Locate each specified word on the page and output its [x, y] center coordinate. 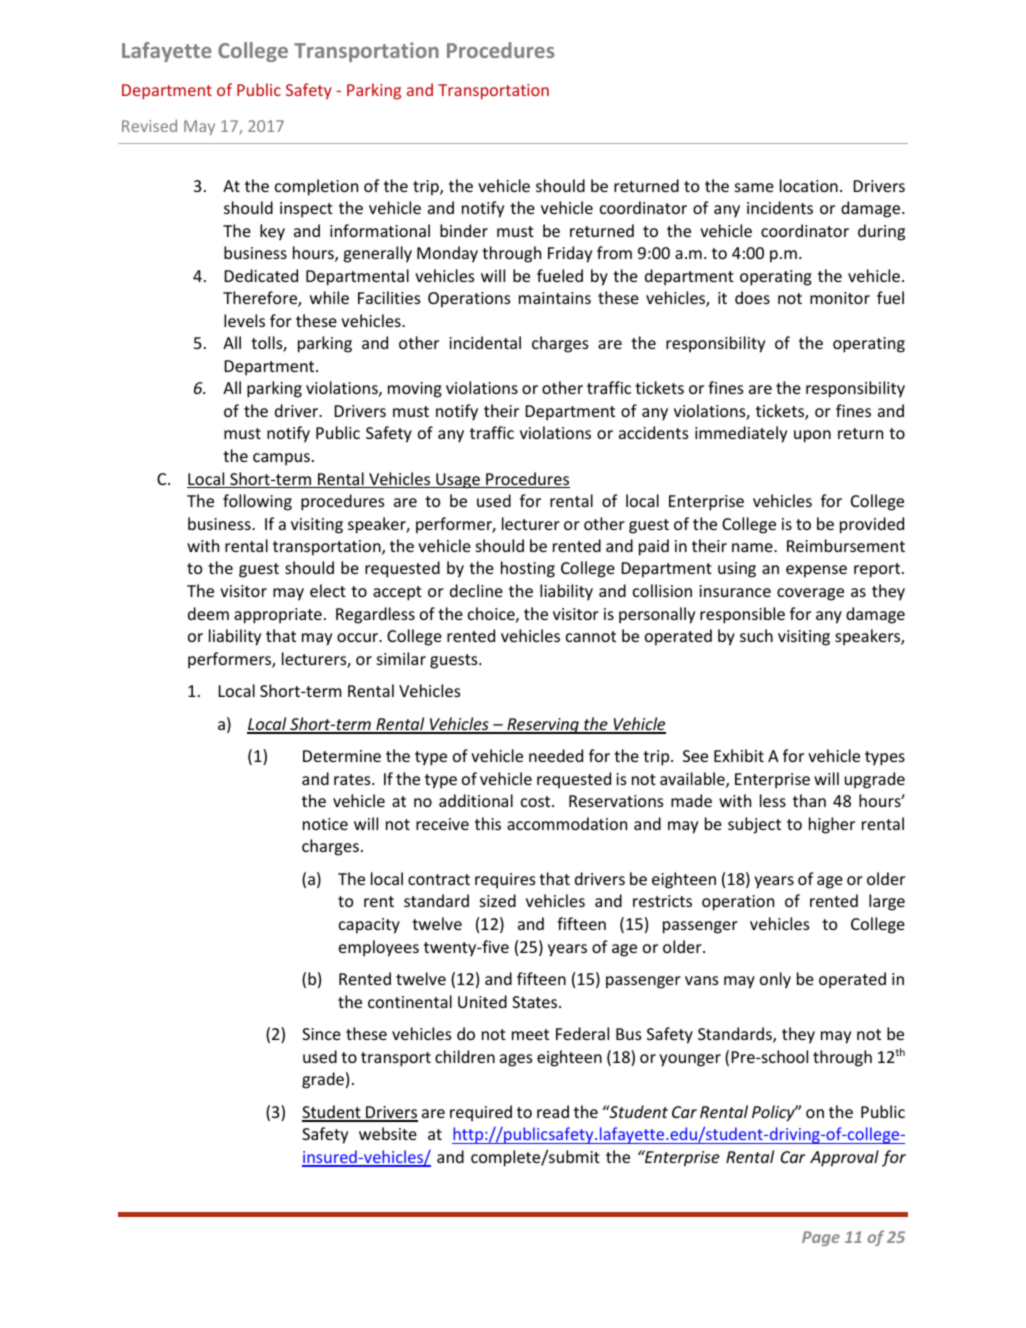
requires [505, 881]
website [388, 1133]
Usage [458, 481]
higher [832, 825]
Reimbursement [846, 545]
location [809, 185]
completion [316, 187]
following [257, 502]
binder [464, 230]
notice [325, 824]
